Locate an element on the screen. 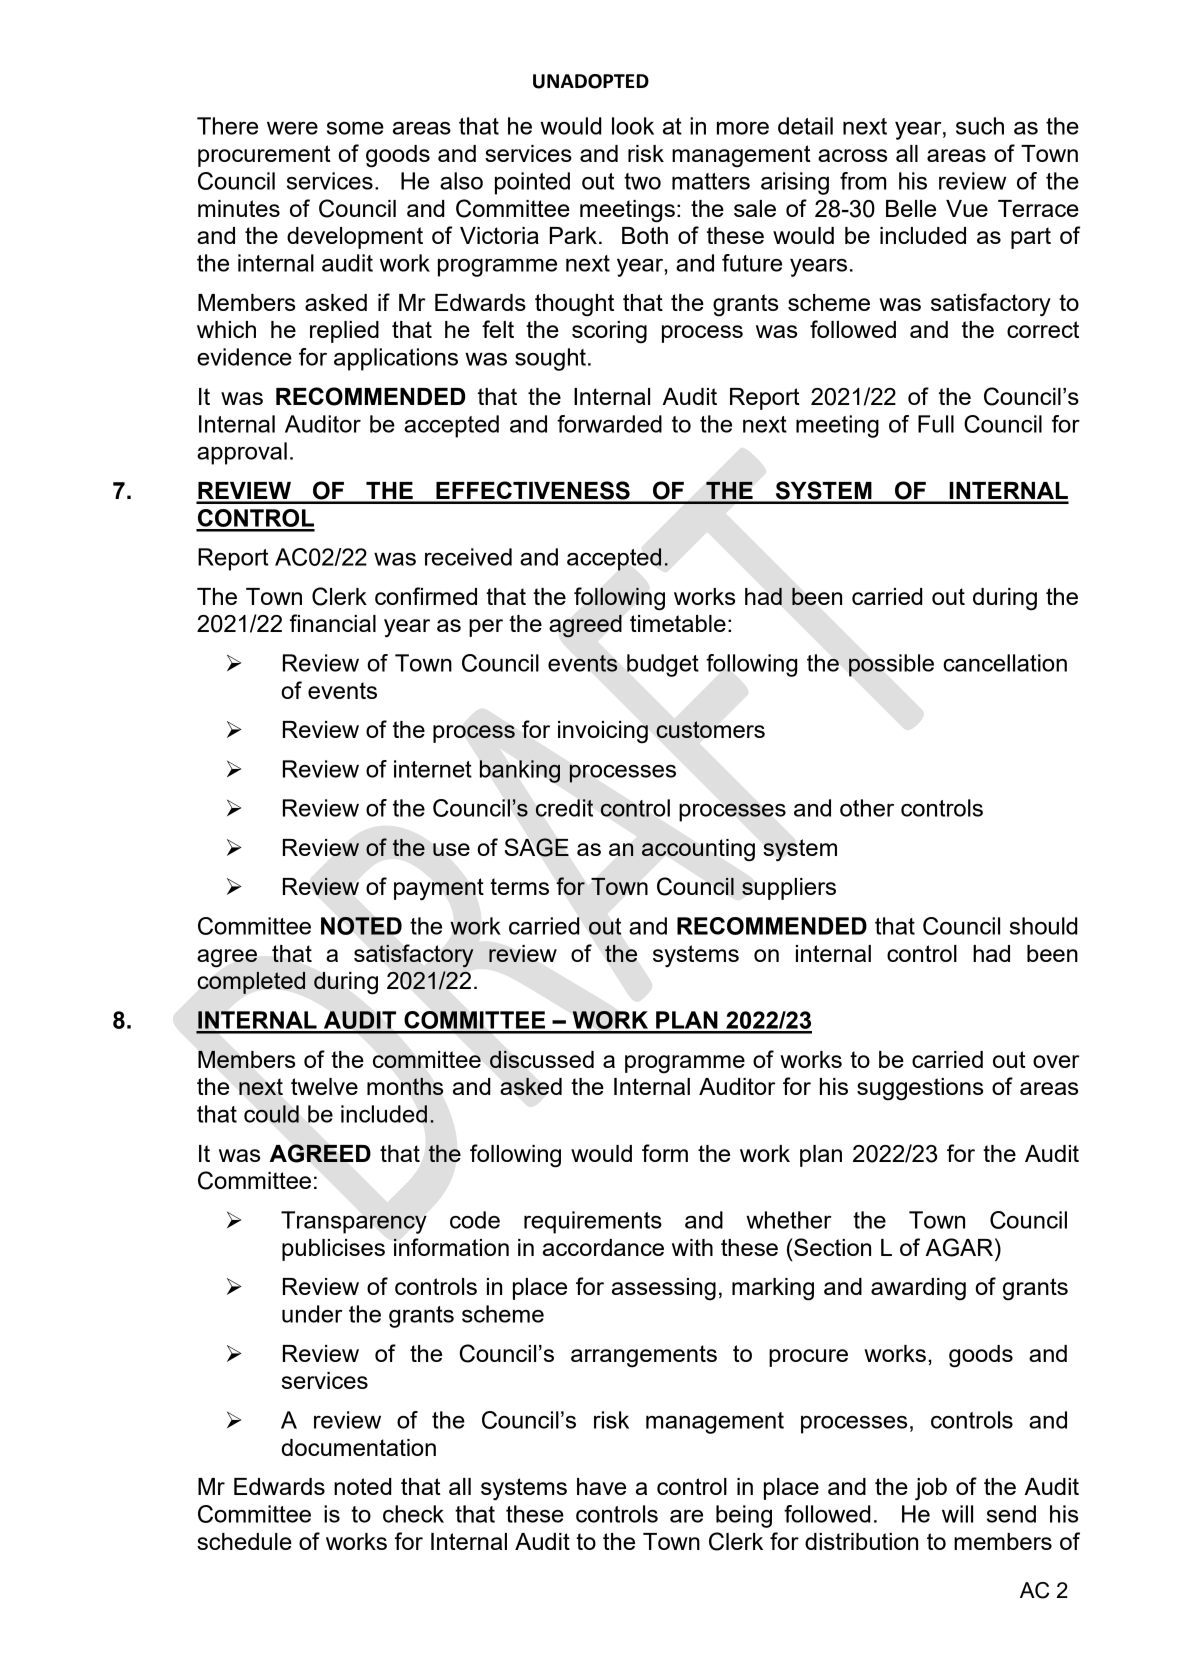 The height and width of the screenshot is (1670, 1181). other is located at coordinates (867, 808).
